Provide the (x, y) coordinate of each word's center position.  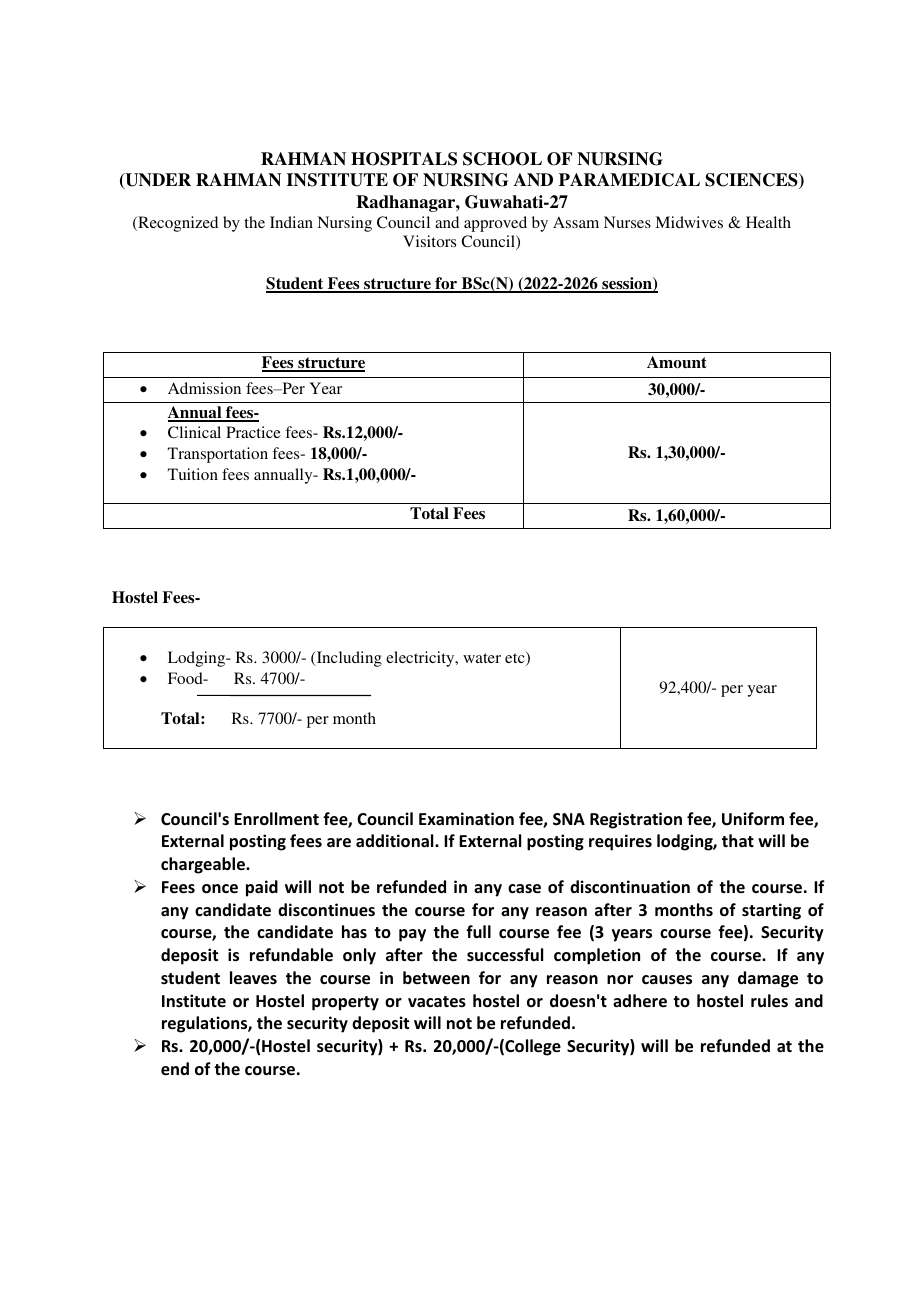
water (482, 658)
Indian (291, 222)
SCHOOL (502, 159)
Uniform (753, 819)
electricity (421, 659)
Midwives (689, 222)
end (175, 1069)
